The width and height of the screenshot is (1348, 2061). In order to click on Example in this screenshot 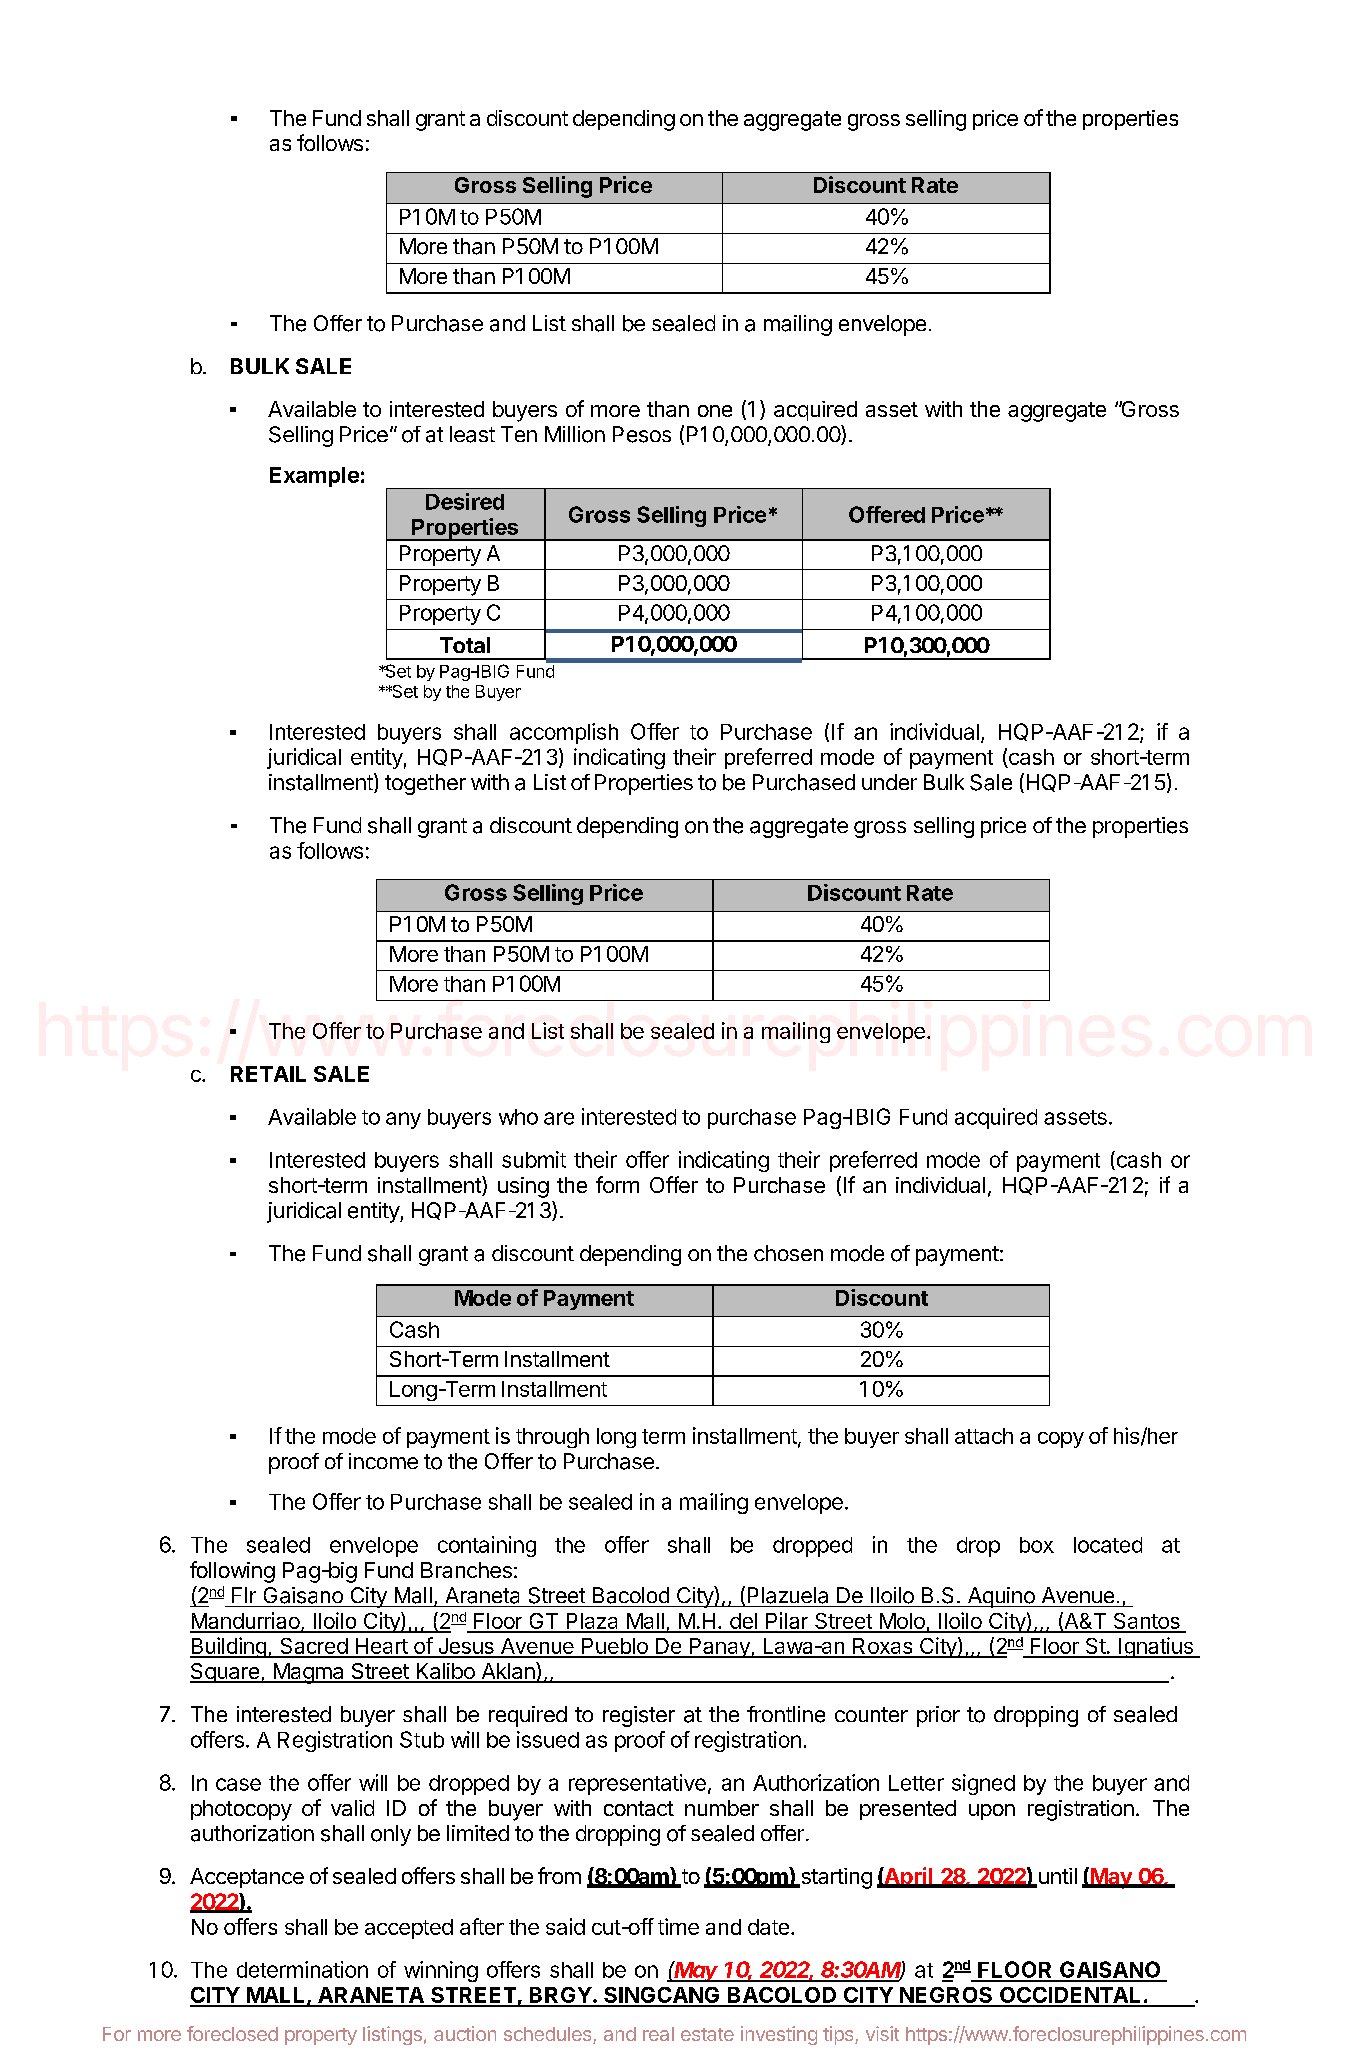, I will do `click(314, 477)`.
